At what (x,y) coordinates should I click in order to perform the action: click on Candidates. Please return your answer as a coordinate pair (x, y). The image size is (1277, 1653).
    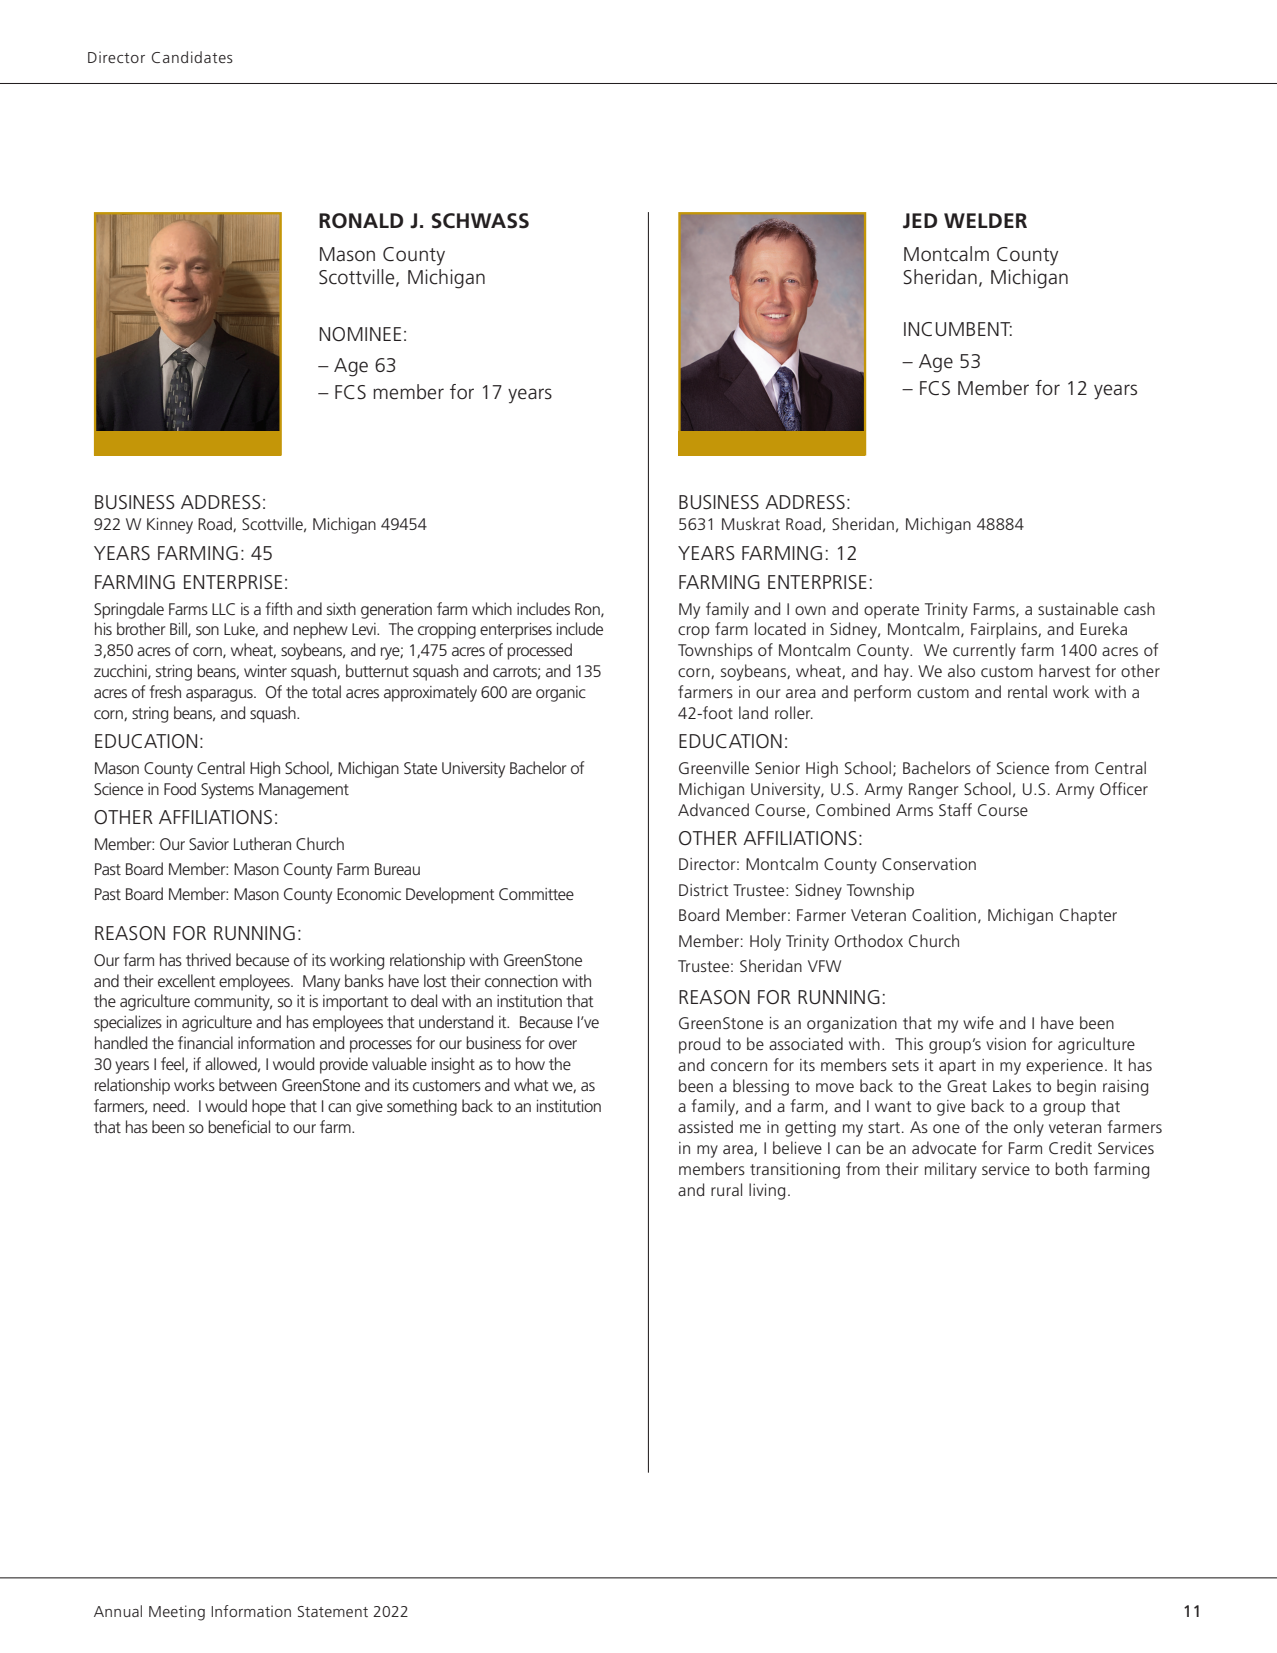
    Looking at the image, I should click on (192, 57).
